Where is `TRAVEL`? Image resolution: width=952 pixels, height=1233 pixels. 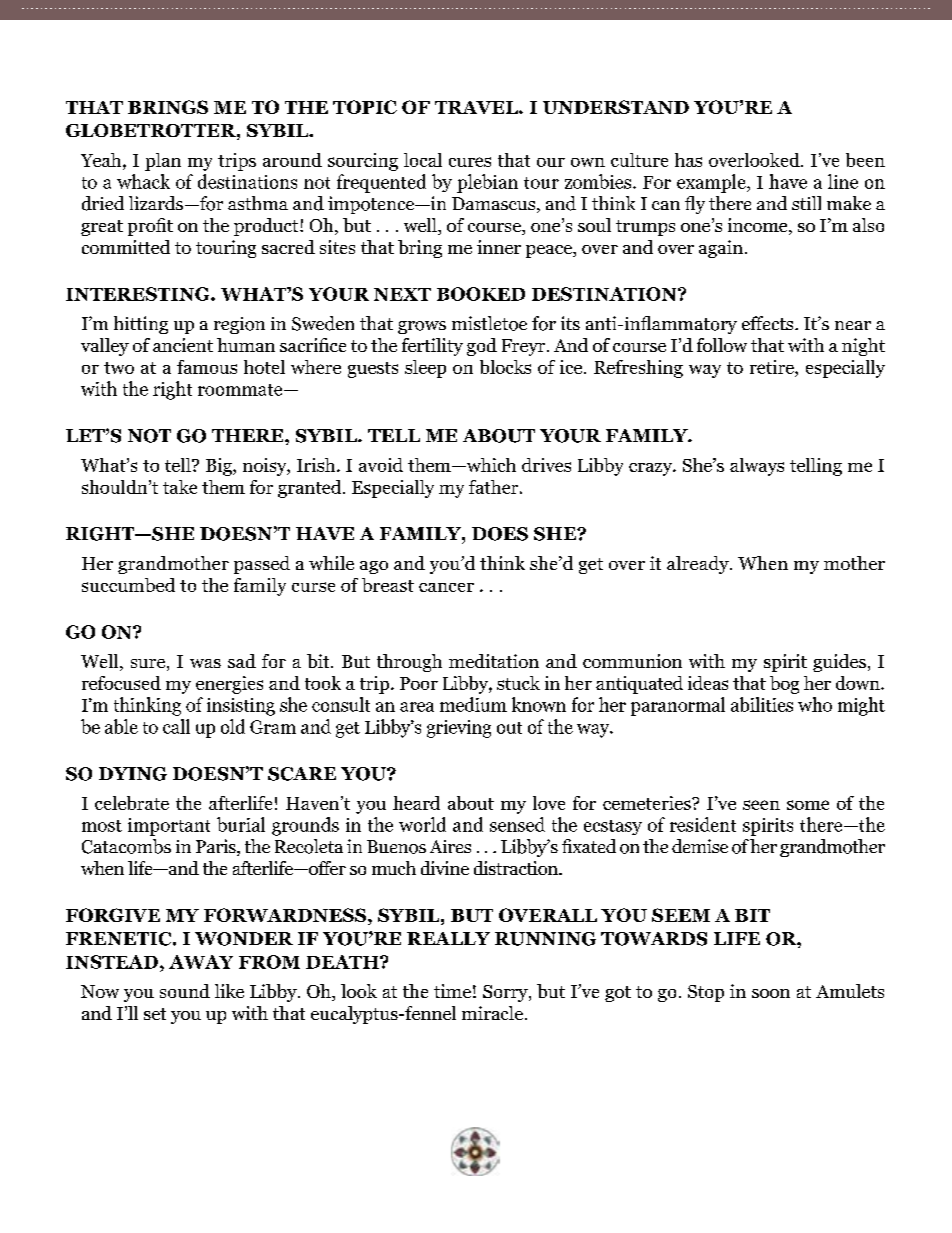
TRAVEL is located at coordinates (477, 107).
